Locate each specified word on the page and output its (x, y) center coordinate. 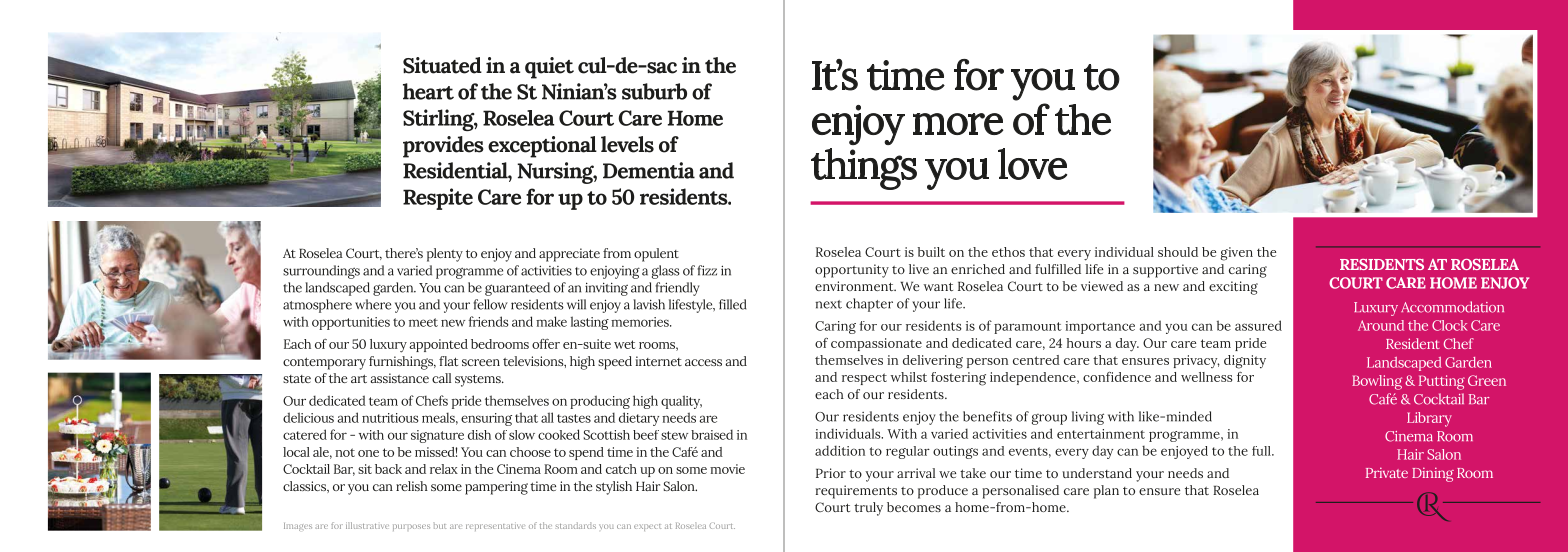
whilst (908, 377)
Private (1387, 472)
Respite (438, 199)
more (958, 124)
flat (448, 361)
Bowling (1377, 382)
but (440, 526)
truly (868, 509)
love (1032, 164)
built (931, 252)
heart (428, 91)
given (1236, 254)
